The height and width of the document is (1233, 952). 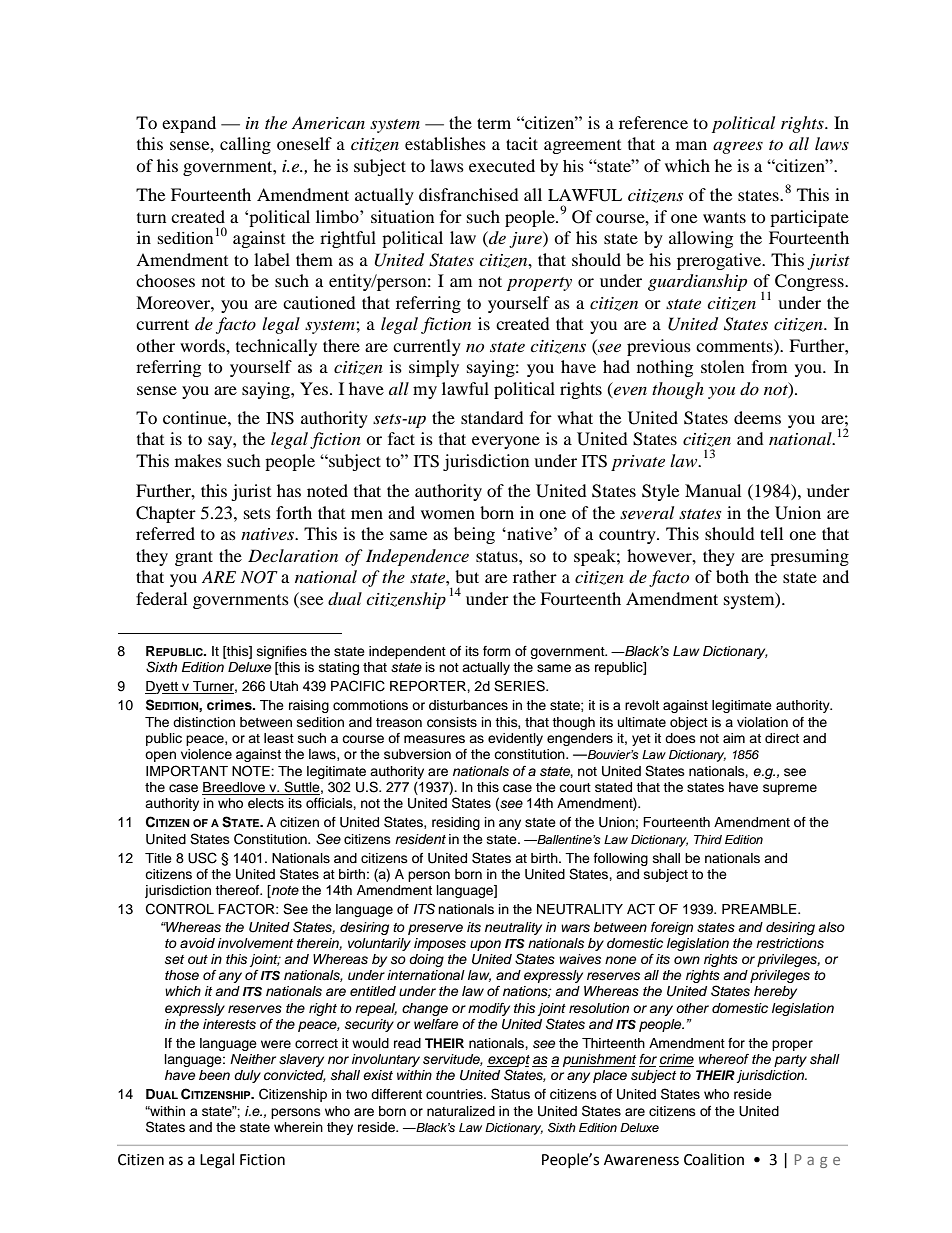 I want to click on executed, so click(x=502, y=165).
